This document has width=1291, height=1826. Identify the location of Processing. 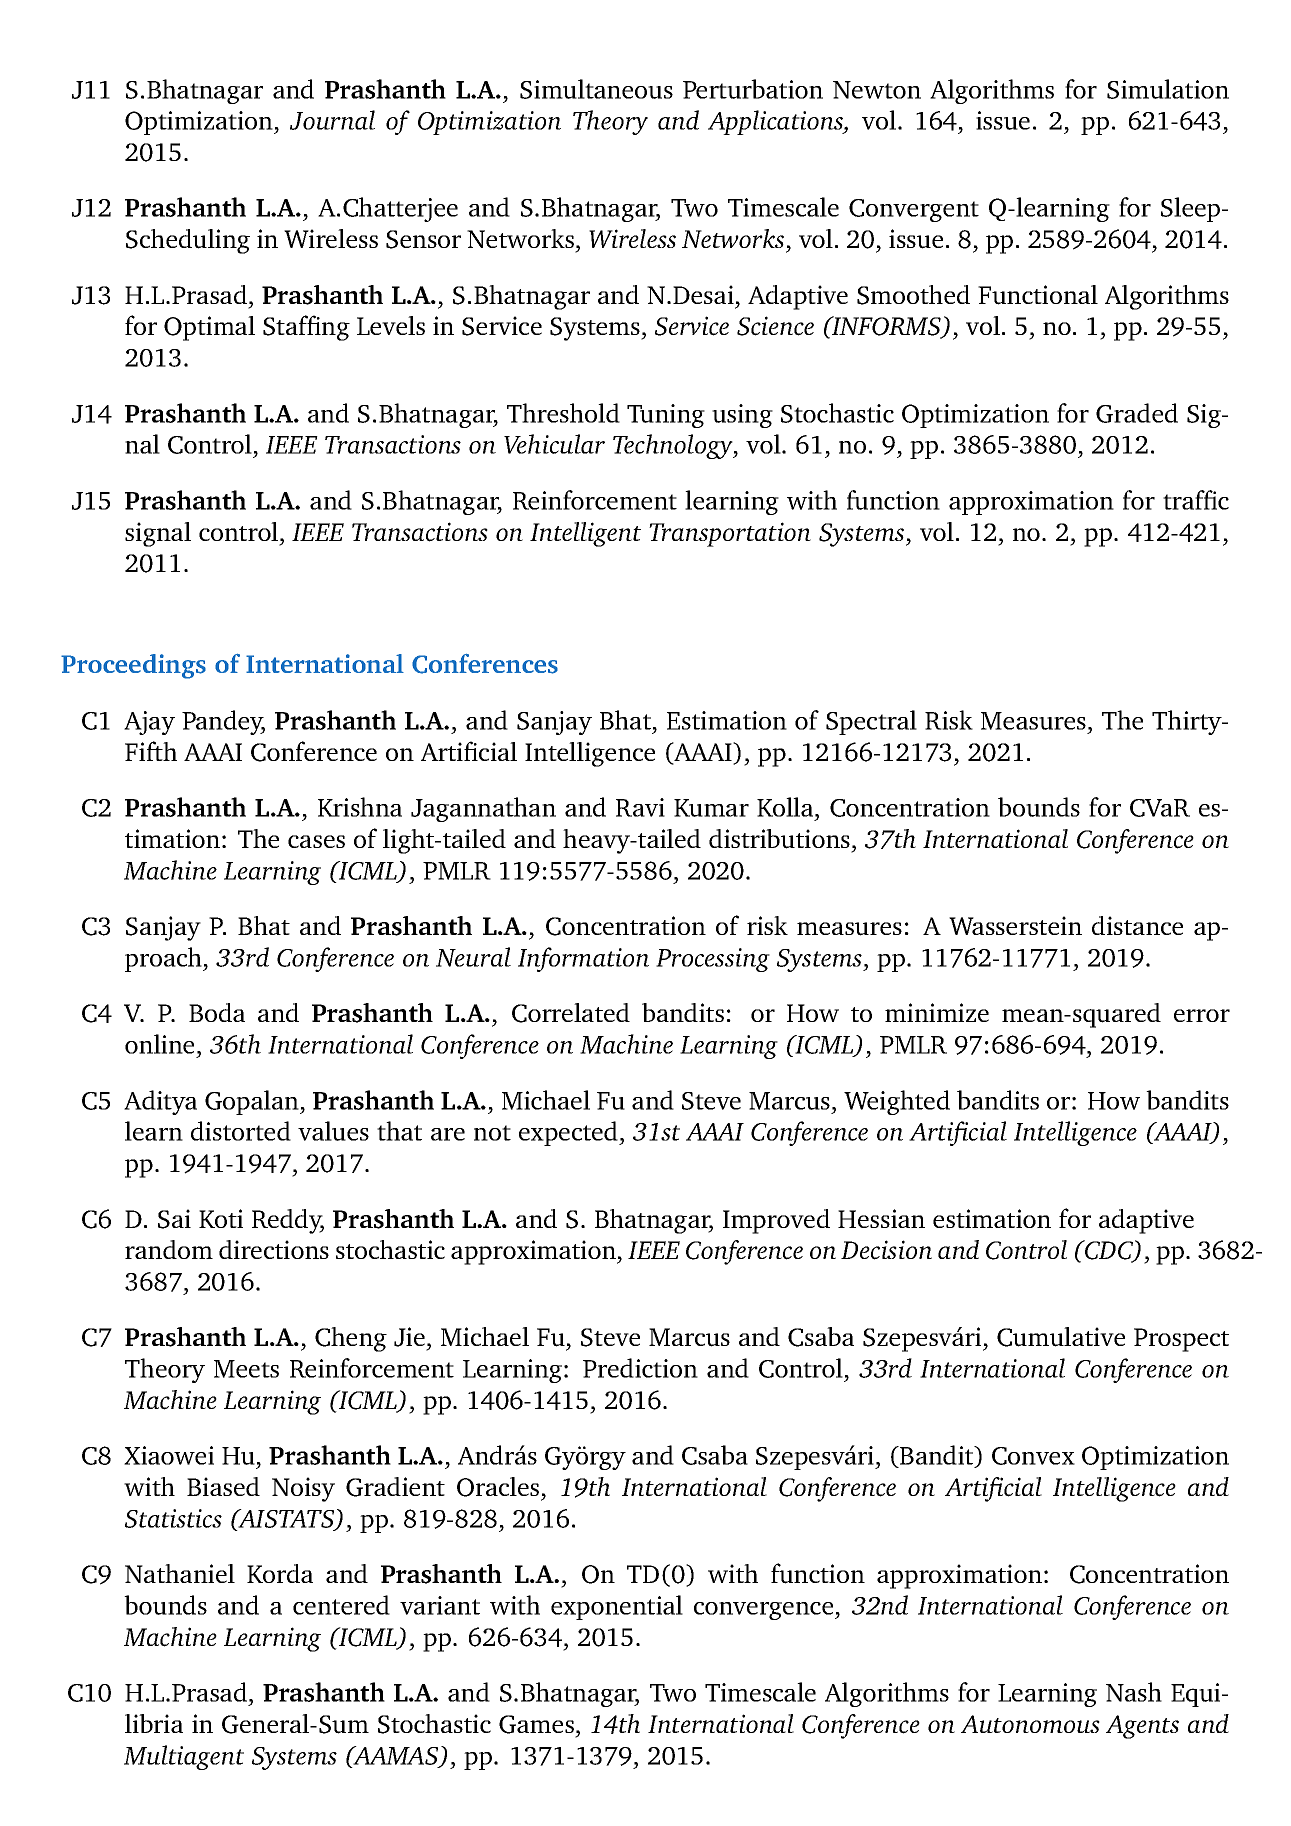
(713, 960).
